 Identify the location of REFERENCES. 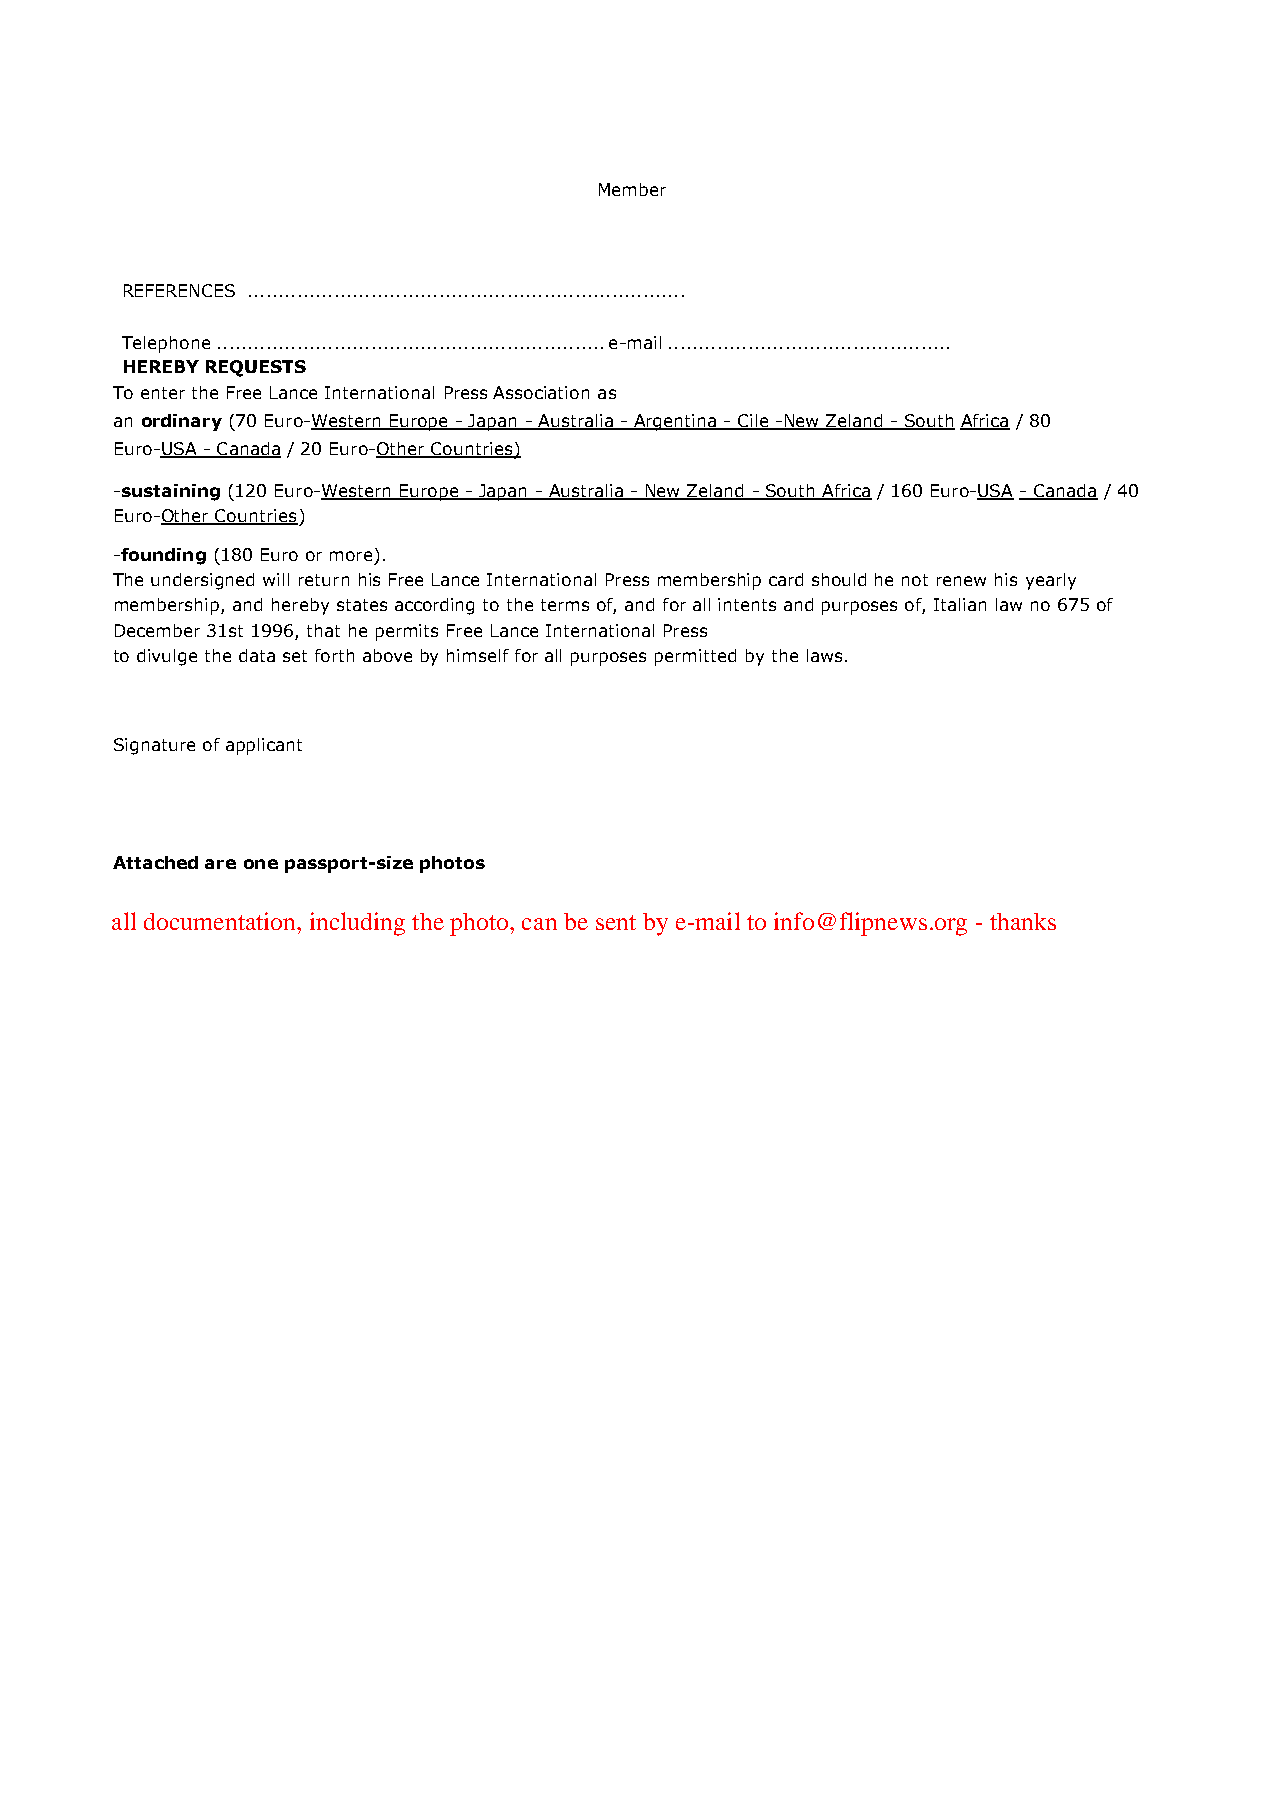
(179, 290).
